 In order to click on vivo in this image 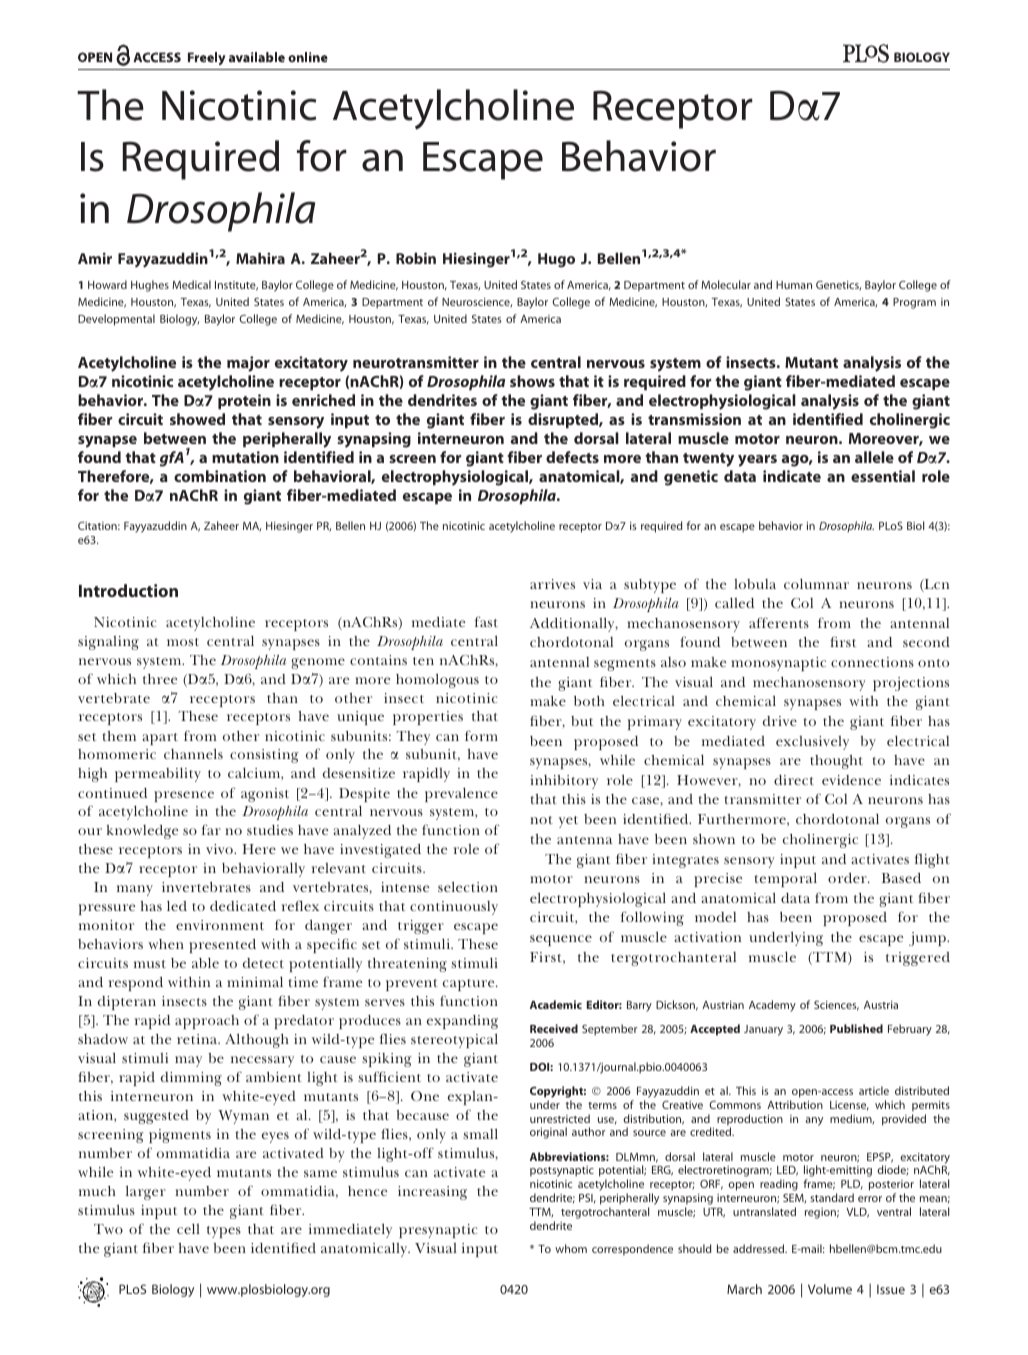, I will do `click(220, 849)`.
